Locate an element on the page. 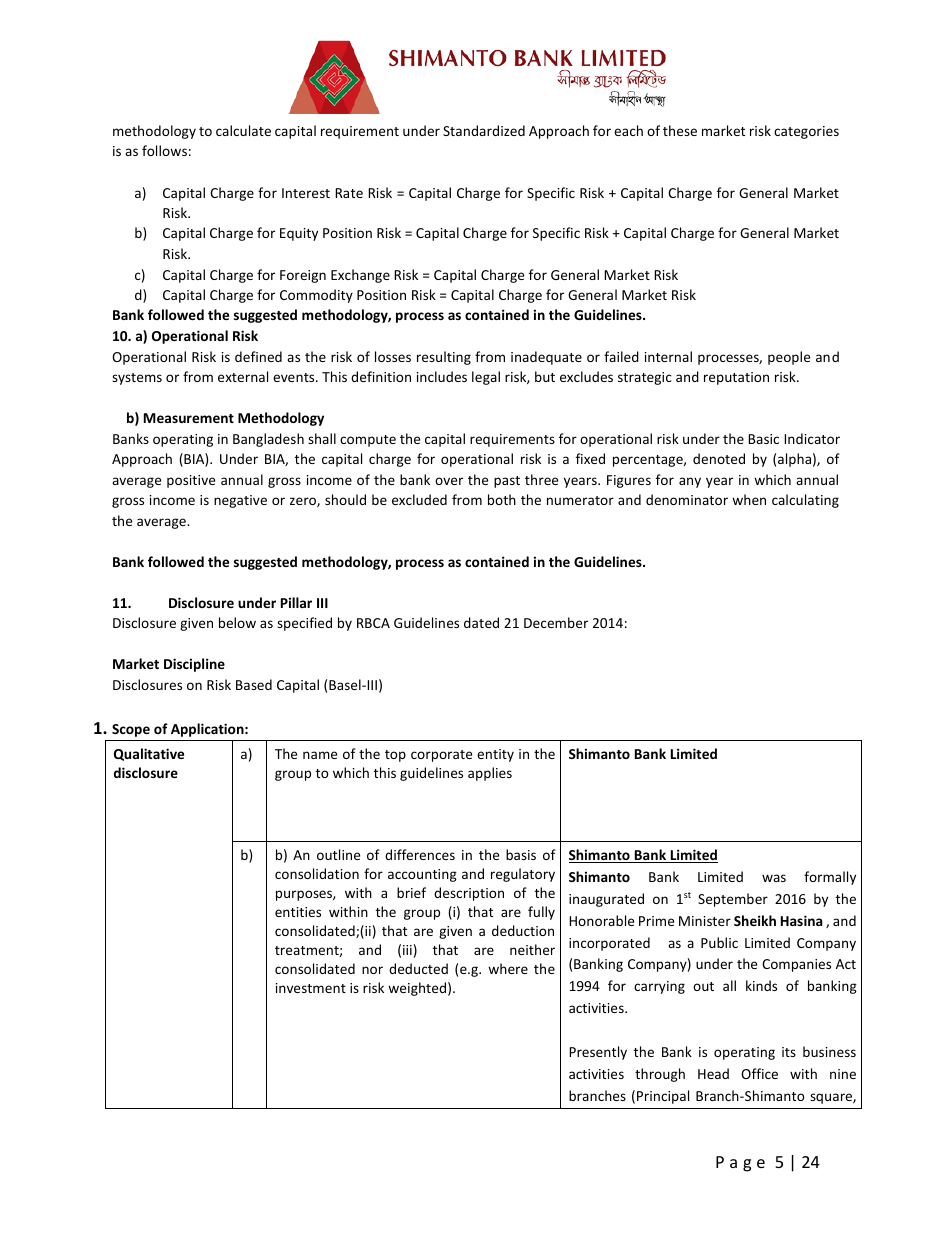  negative is located at coordinates (240, 501).
